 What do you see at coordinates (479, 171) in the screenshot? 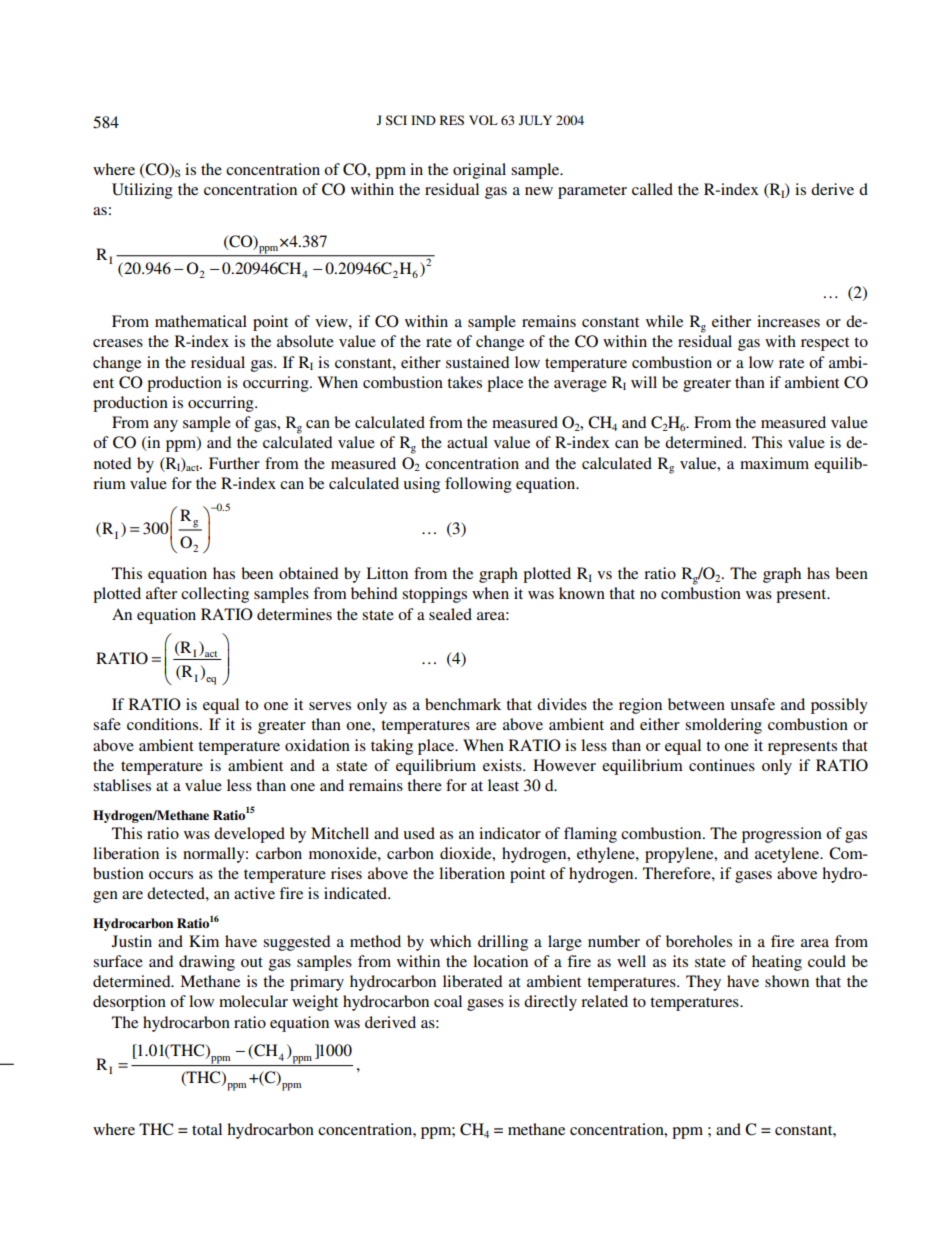
I see `original` at bounding box center [479, 171].
